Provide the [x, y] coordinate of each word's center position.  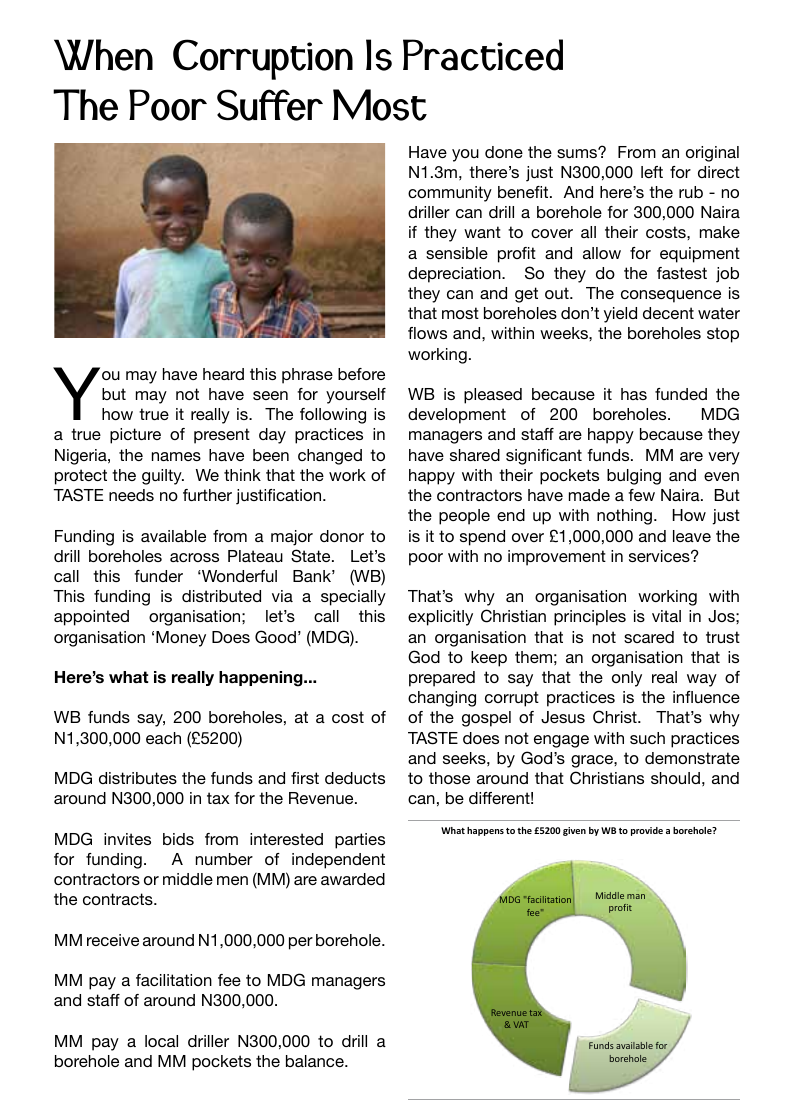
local [161, 1041]
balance [316, 1061]
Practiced [483, 55]
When [103, 55]
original [712, 154]
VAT [521, 1024]
